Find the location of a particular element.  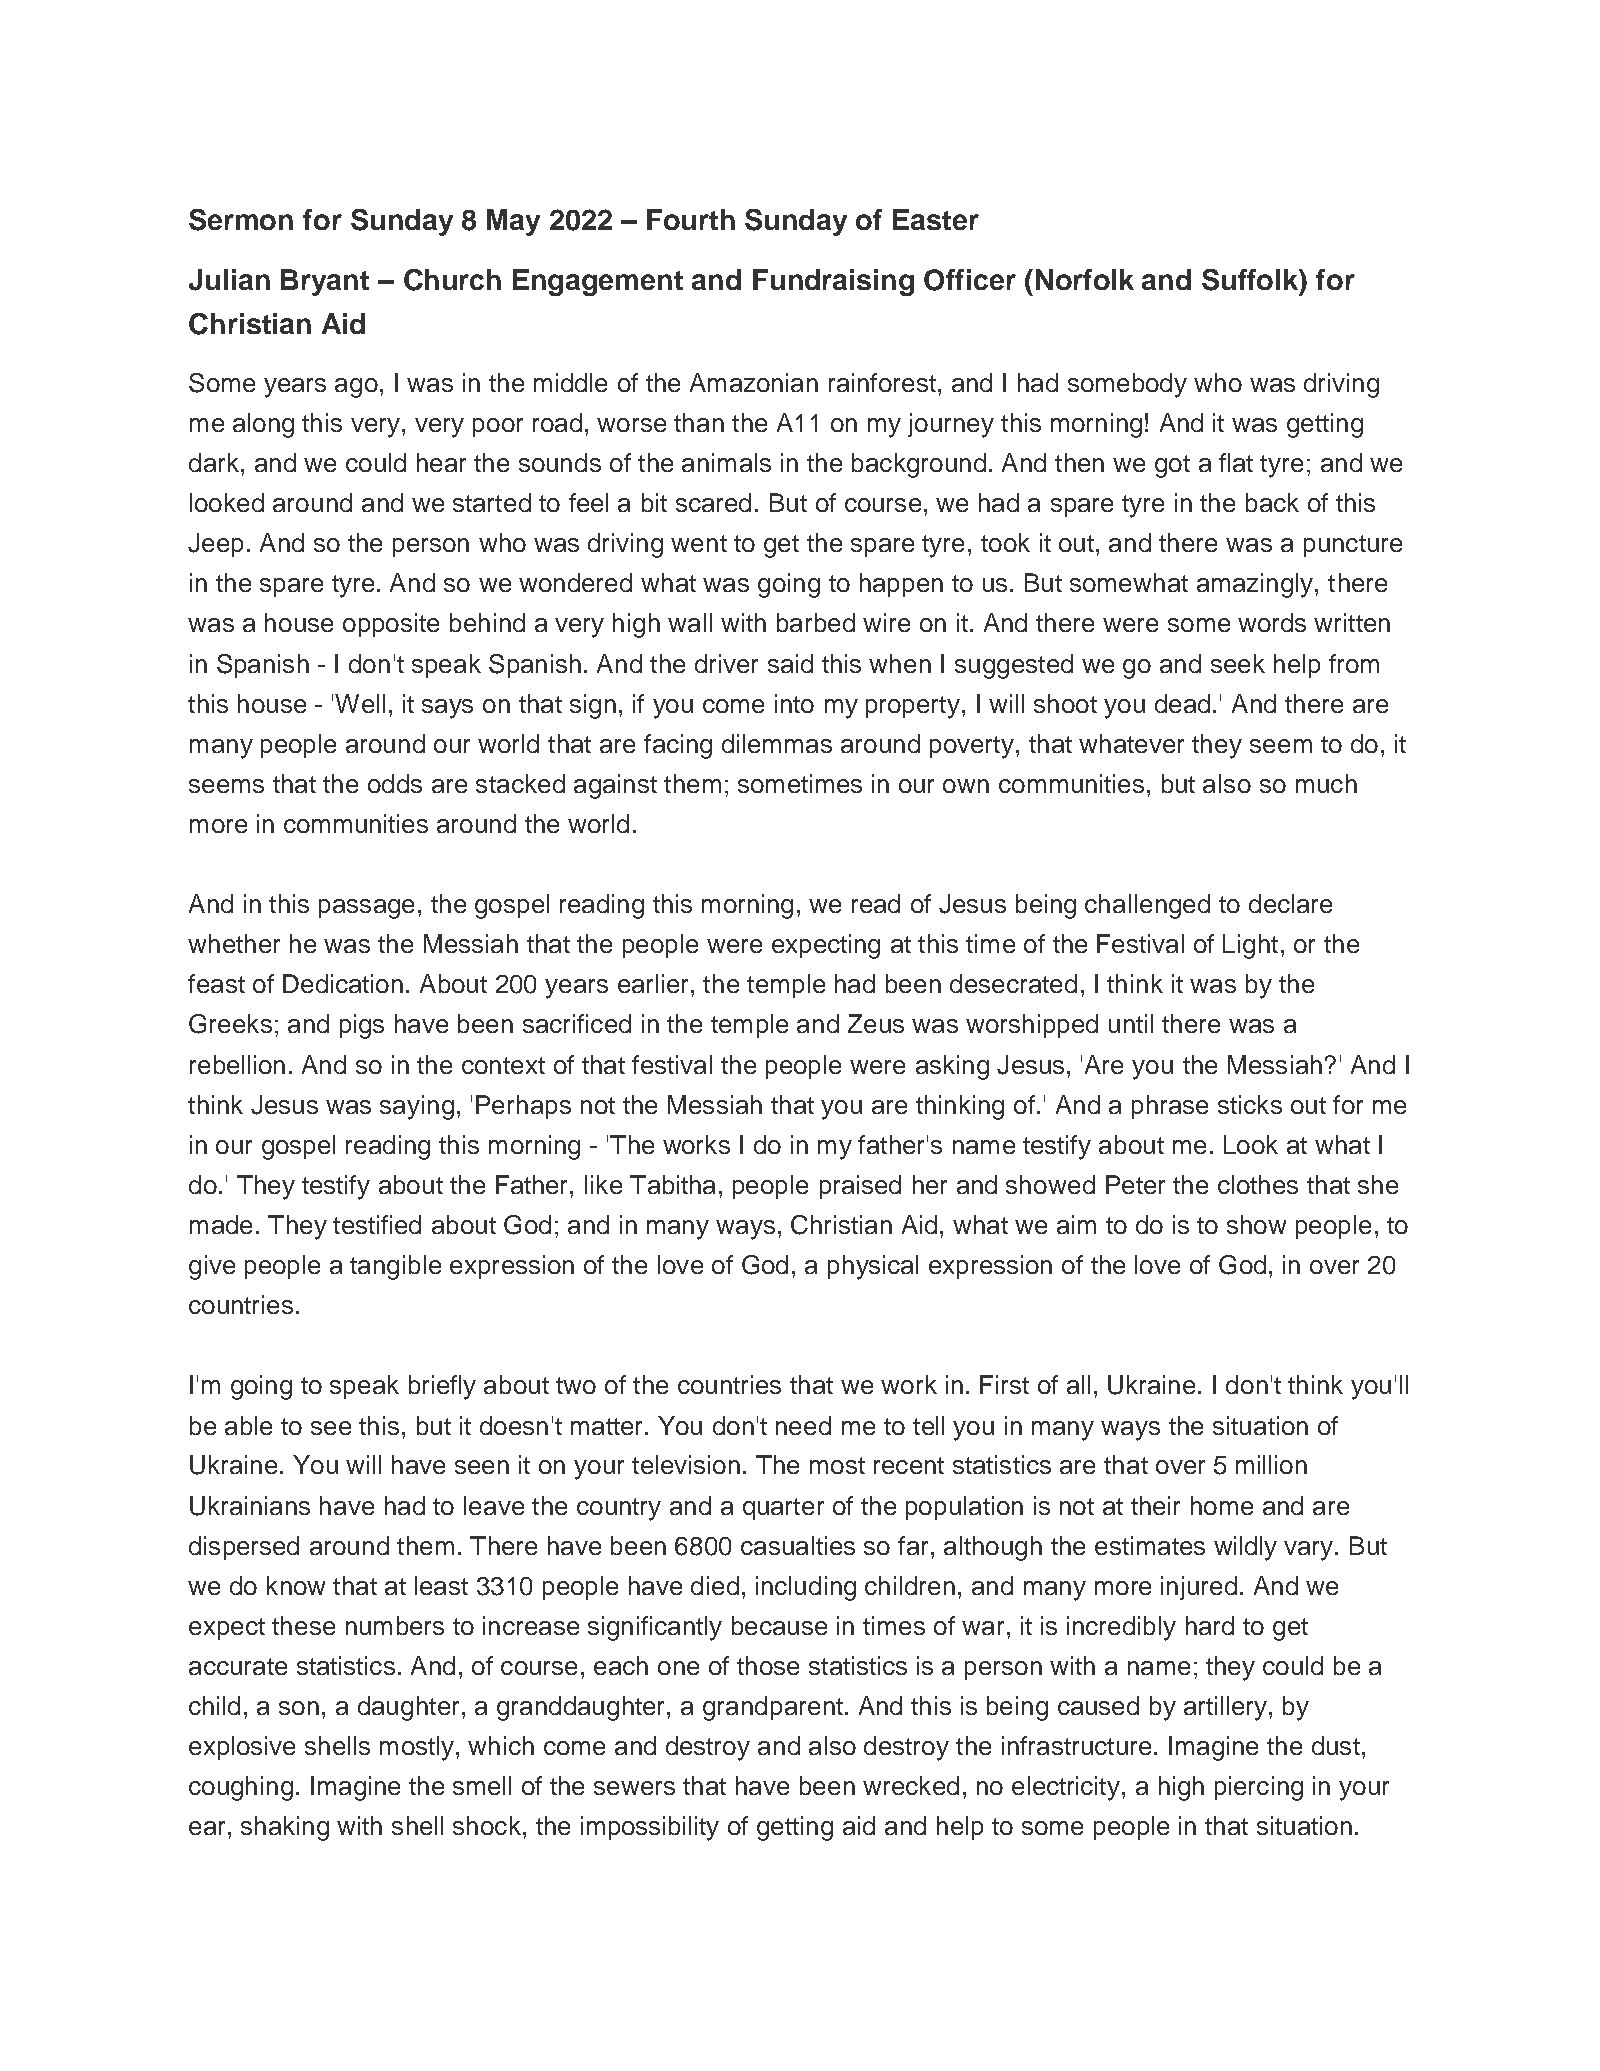

Norfolk is located at coordinates (1085, 279).
